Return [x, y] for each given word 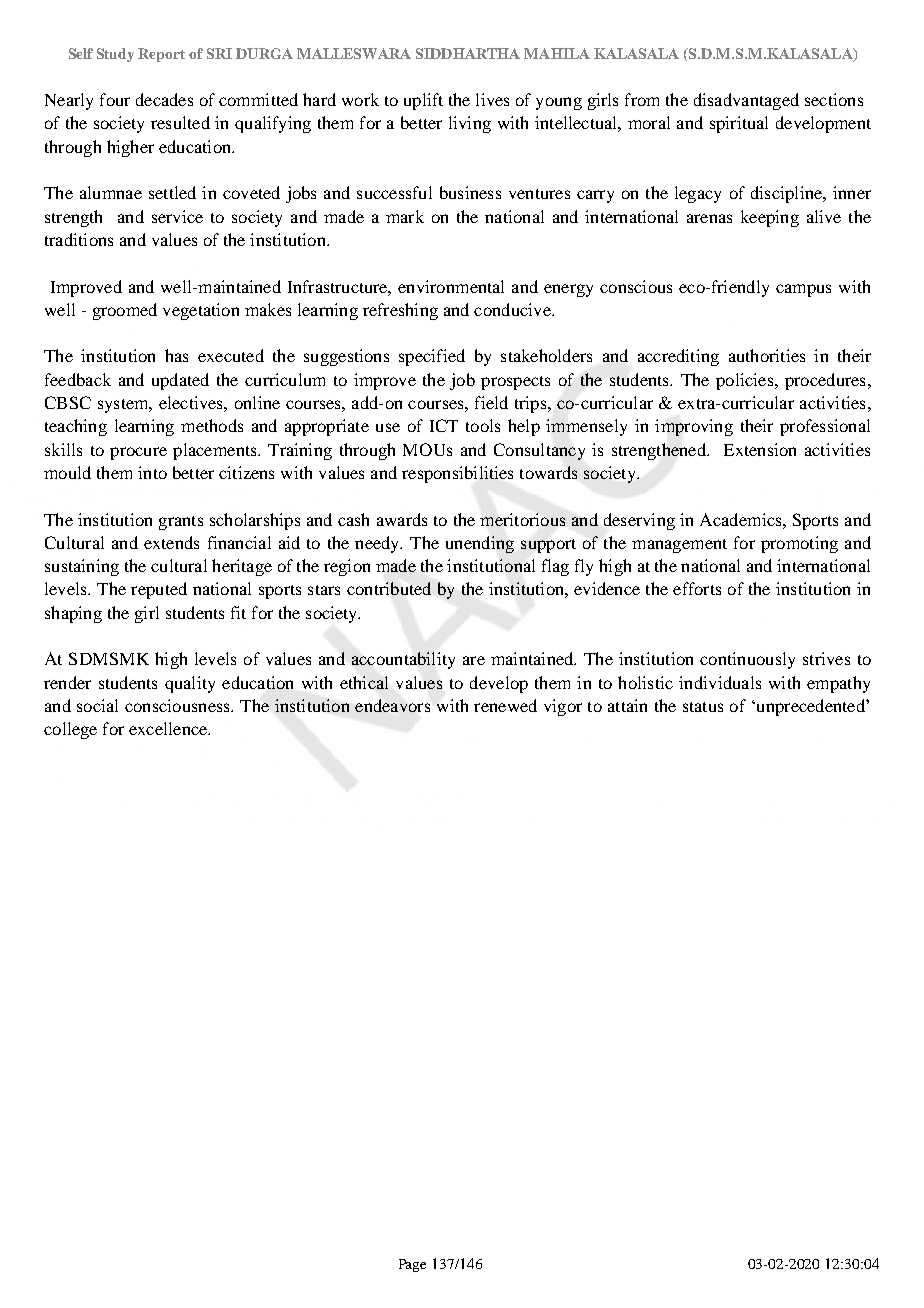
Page [412, 1265]
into [152, 472]
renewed [505, 705]
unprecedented [810, 707]
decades [164, 99]
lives [492, 99]
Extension [760, 449]
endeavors [392, 705]
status [703, 707]
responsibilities [457, 474]
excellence [169, 728]
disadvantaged [746, 101]
